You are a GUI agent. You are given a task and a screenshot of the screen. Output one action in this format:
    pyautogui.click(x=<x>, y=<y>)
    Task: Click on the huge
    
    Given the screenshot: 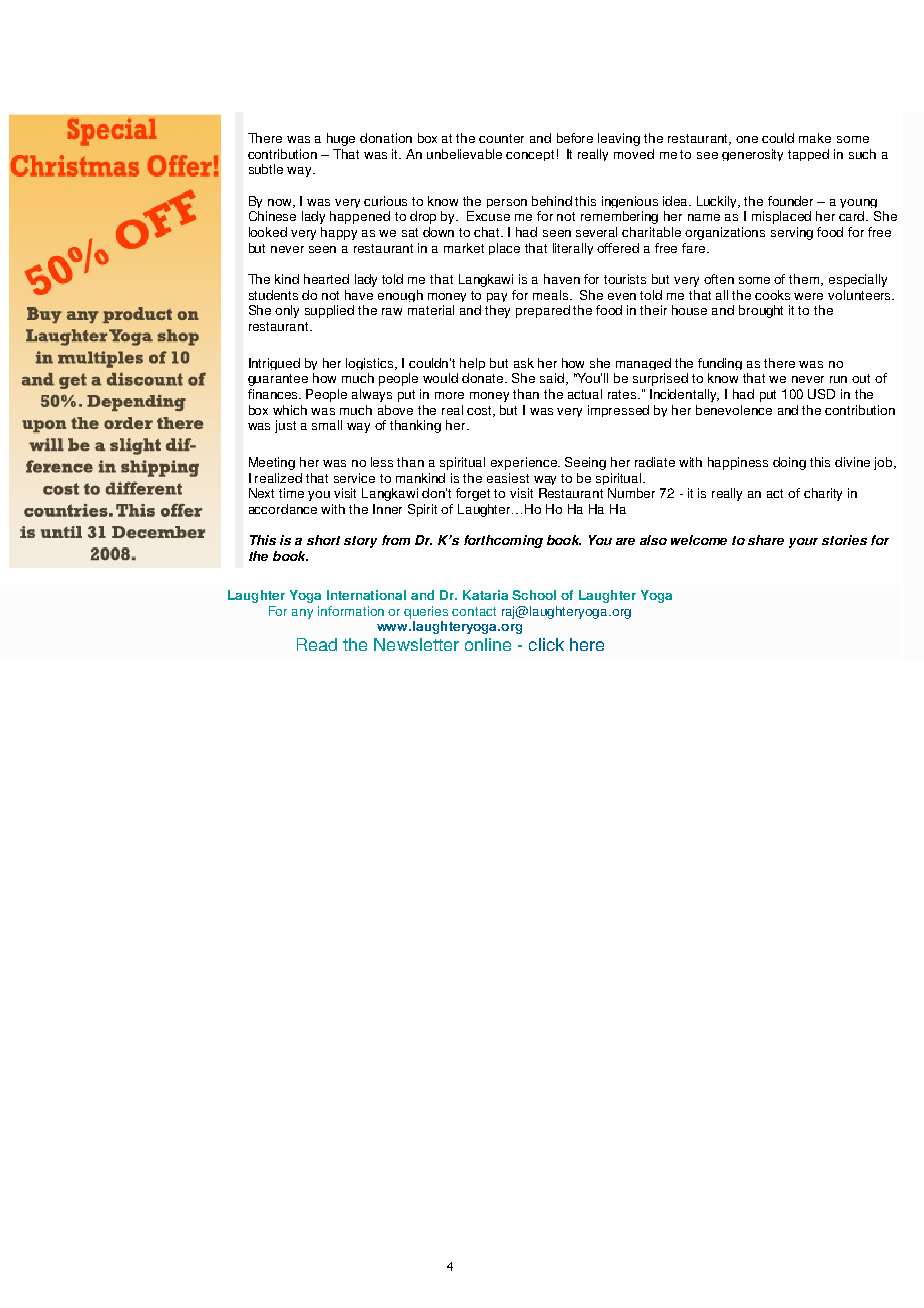 What is the action you would take?
    pyautogui.click(x=341, y=139)
